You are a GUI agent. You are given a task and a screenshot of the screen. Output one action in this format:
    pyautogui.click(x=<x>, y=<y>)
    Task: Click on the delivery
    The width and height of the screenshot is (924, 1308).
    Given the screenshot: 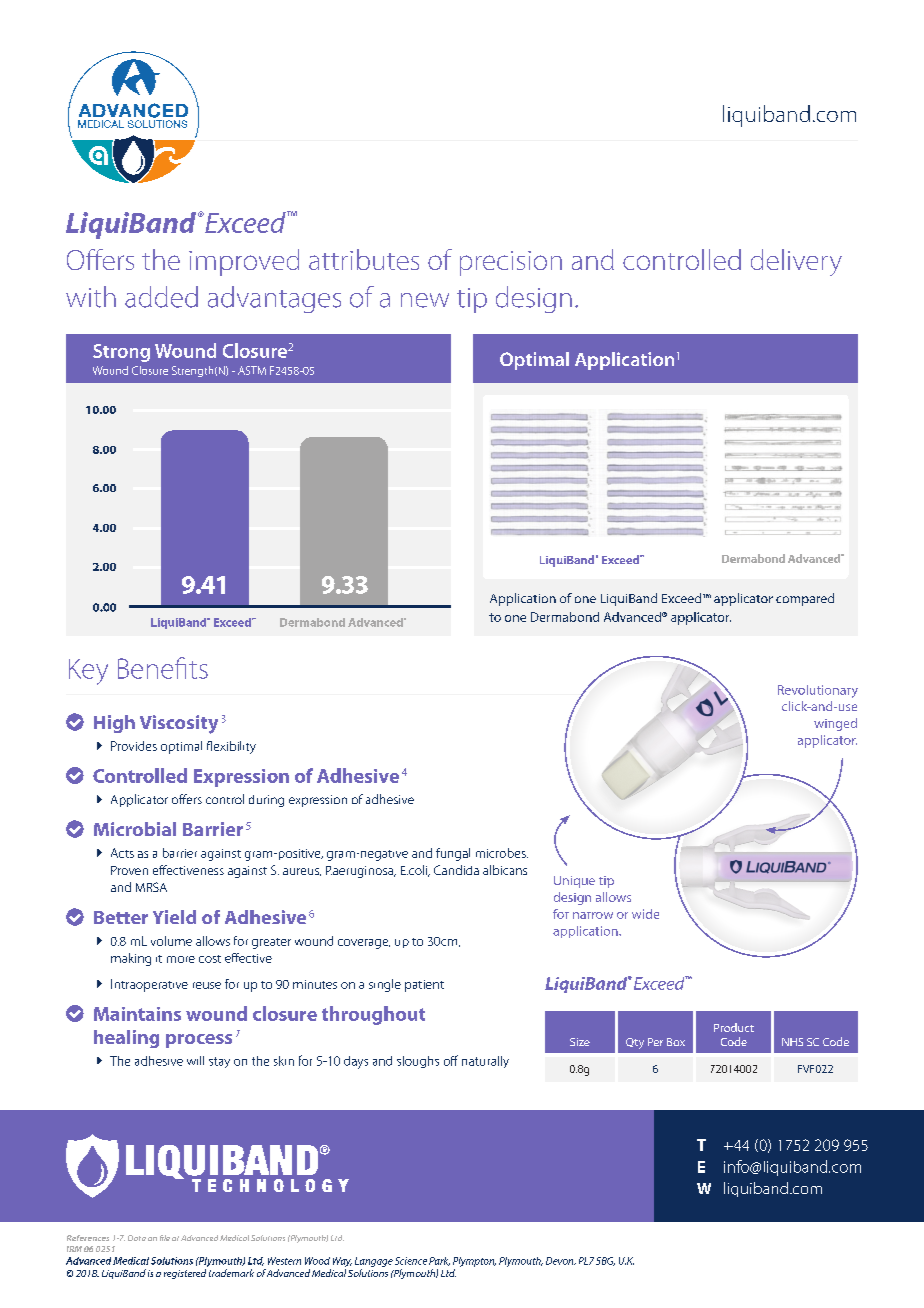 What is the action you would take?
    pyautogui.click(x=796, y=262)
